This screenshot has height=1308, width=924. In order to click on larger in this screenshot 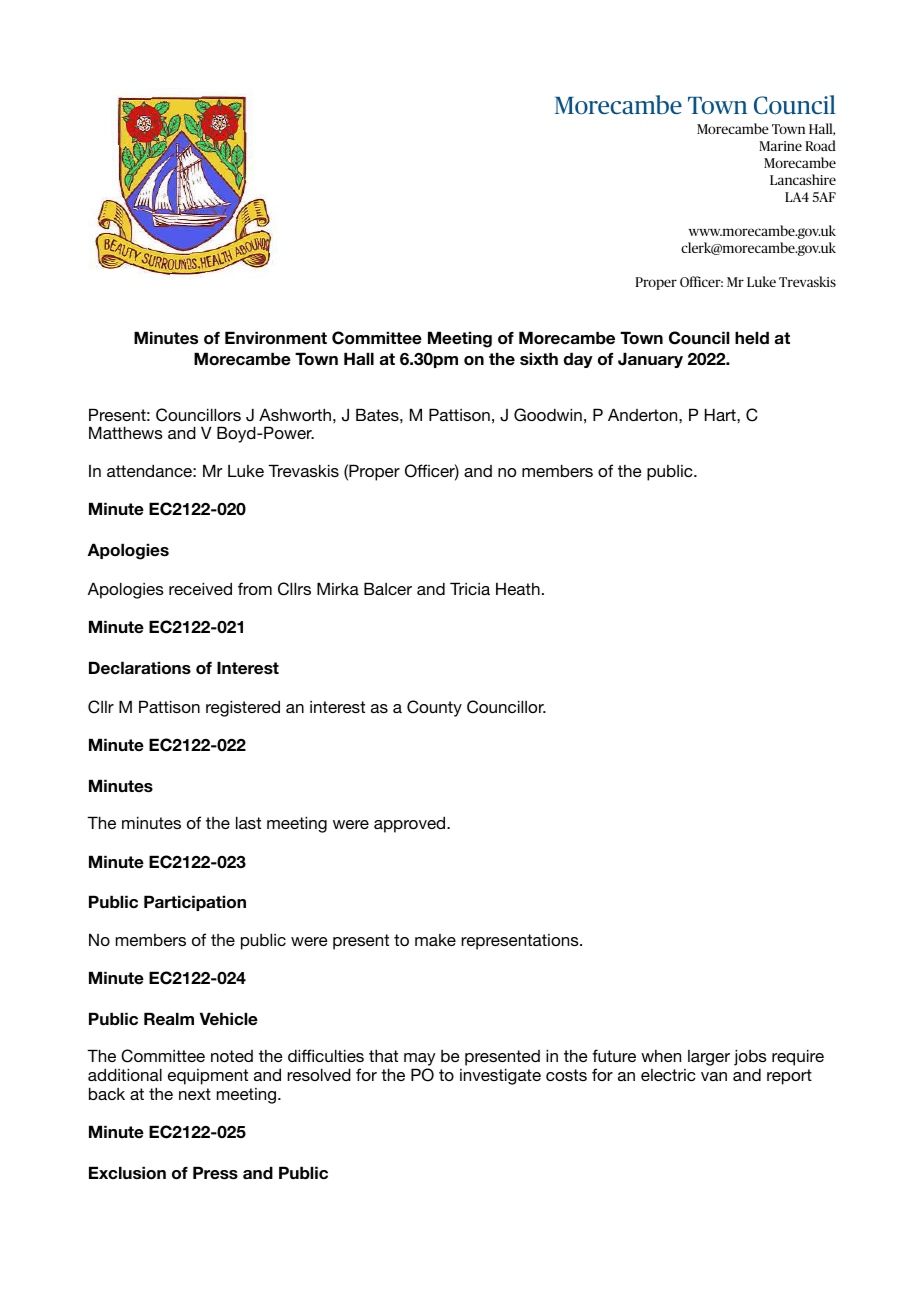, I will do `click(709, 1058)`.
